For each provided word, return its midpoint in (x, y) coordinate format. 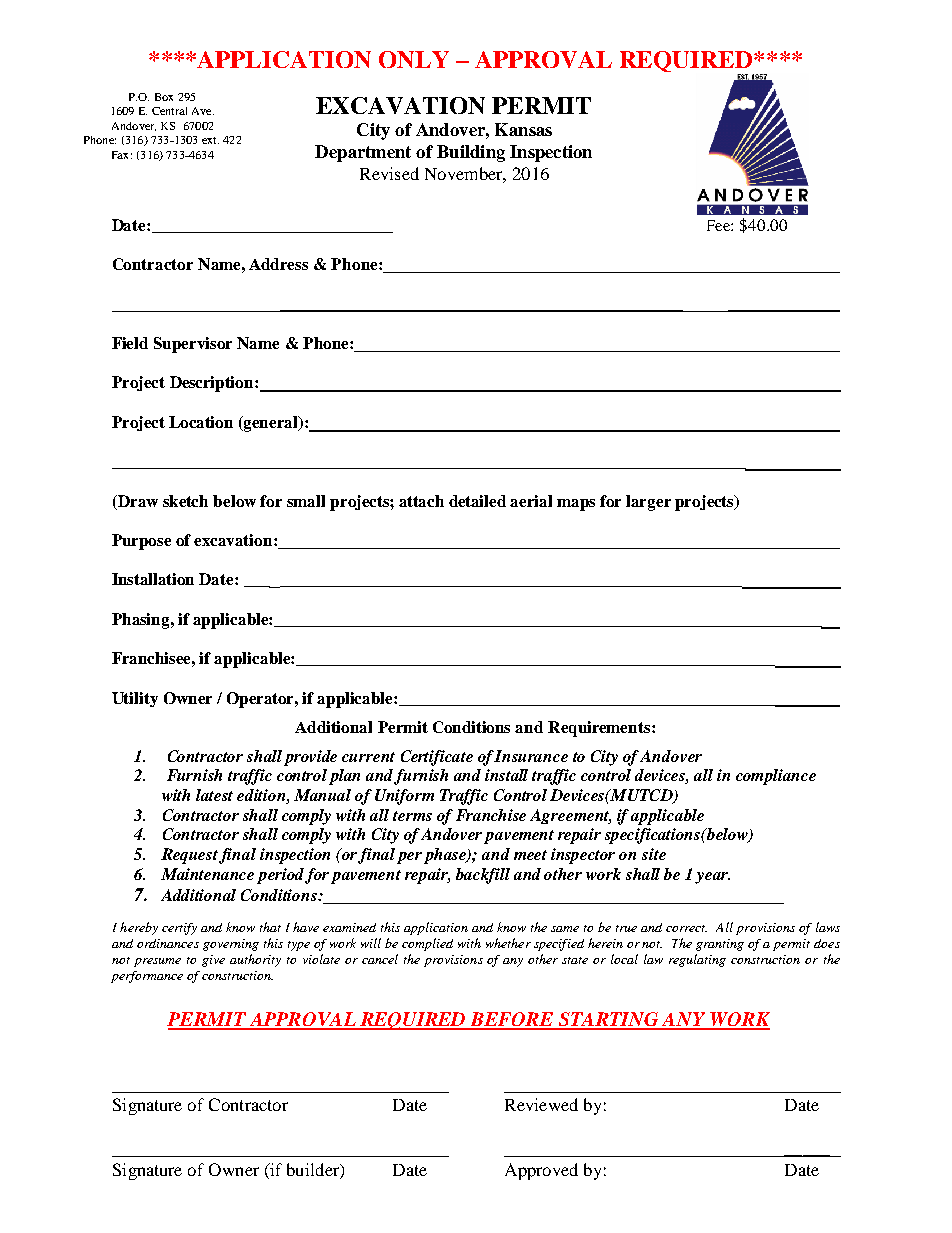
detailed (477, 501)
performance (147, 977)
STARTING (608, 1020)
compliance (776, 777)
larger (648, 503)
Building (471, 153)
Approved (541, 1171)
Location (201, 422)
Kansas (523, 129)
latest (214, 795)
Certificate (437, 758)
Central (169, 111)
